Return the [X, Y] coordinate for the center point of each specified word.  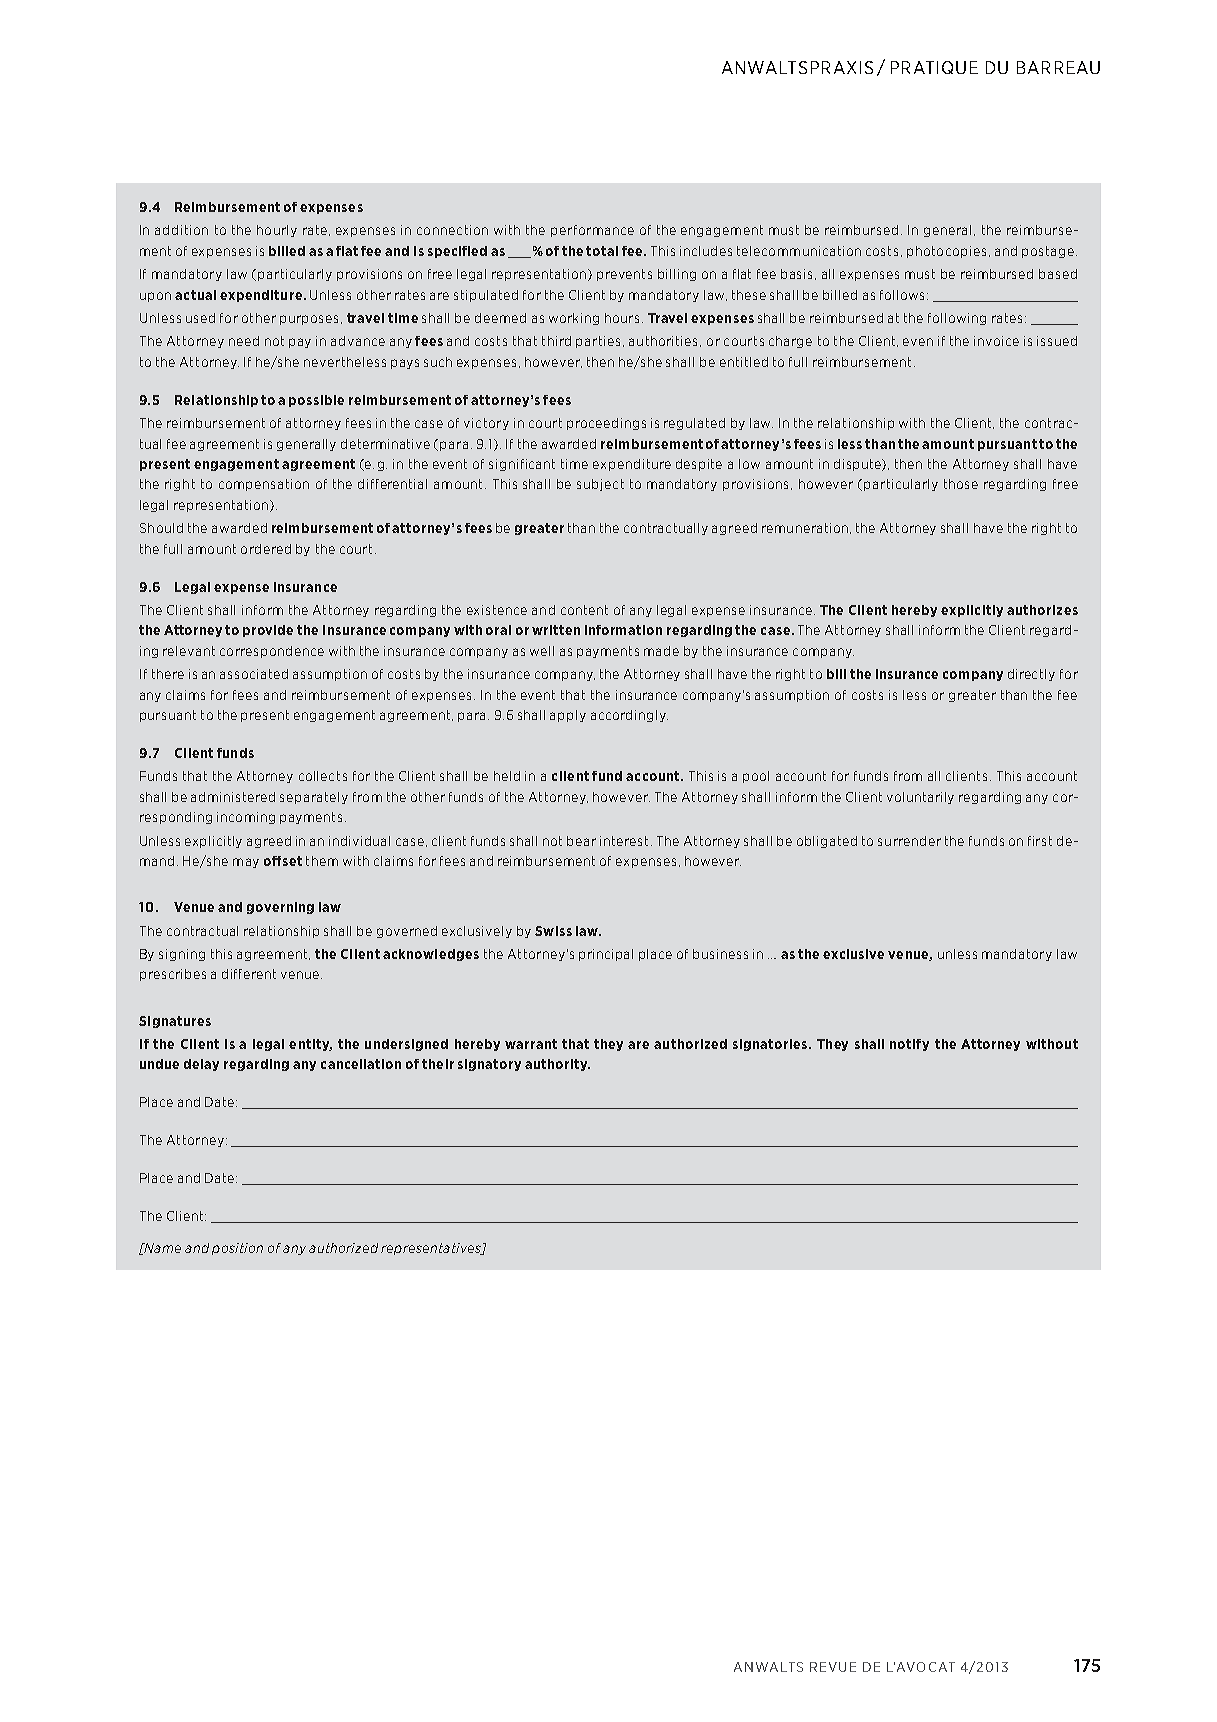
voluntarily [920, 798]
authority [557, 1065]
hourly [277, 231]
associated [254, 674]
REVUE [833, 1667]
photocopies [946, 252]
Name [162, 1248]
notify [909, 1045]
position [237, 1249]
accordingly [629, 716]
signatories [771, 1045]
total [602, 251]
